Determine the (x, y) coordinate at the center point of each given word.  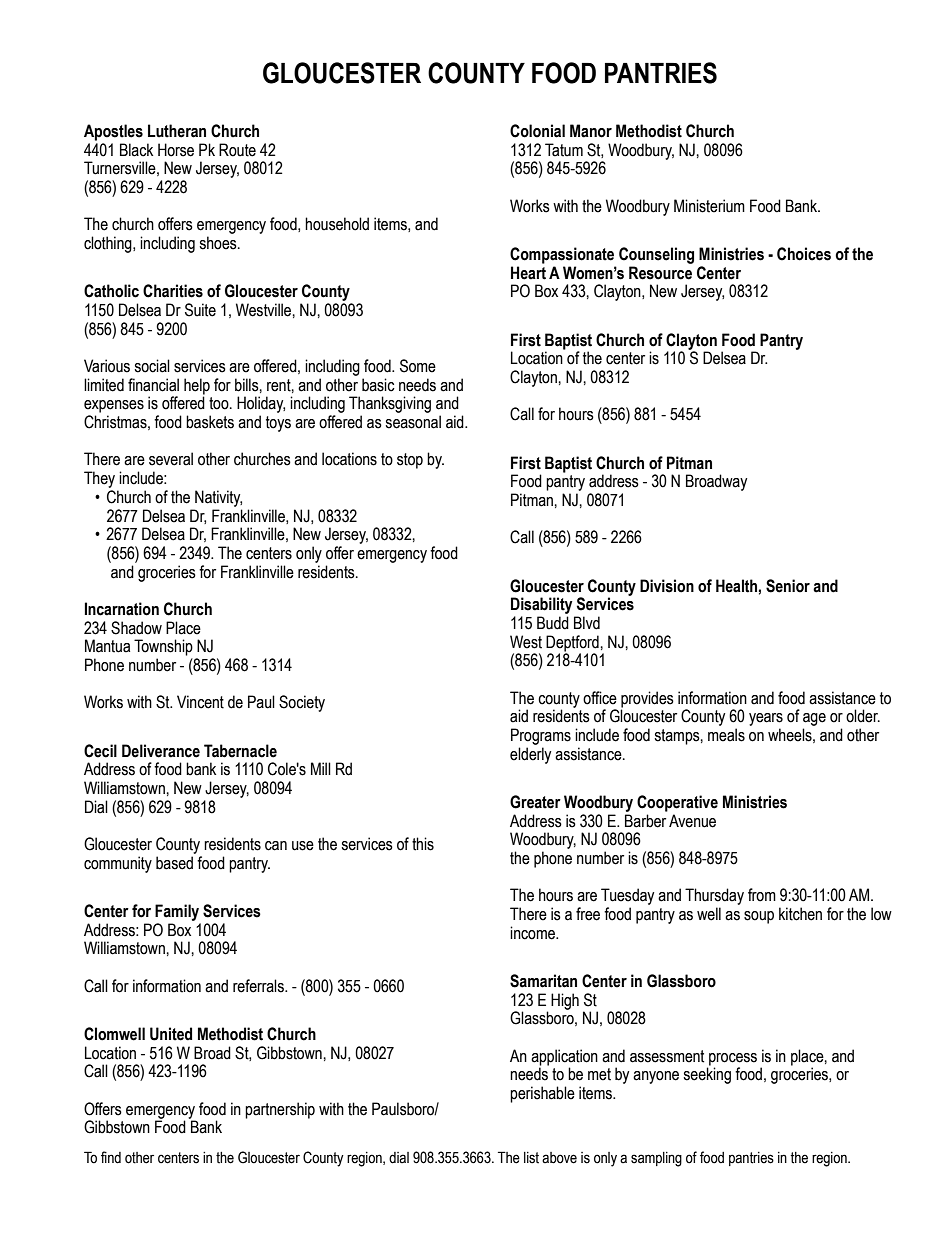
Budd (553, 623)
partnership (280, 1110)
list (531, 1158)
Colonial (537, 131)
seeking (707, 1075)
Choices (804, 254)
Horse (176, 150)
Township (163, 647)
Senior (788, 586)
